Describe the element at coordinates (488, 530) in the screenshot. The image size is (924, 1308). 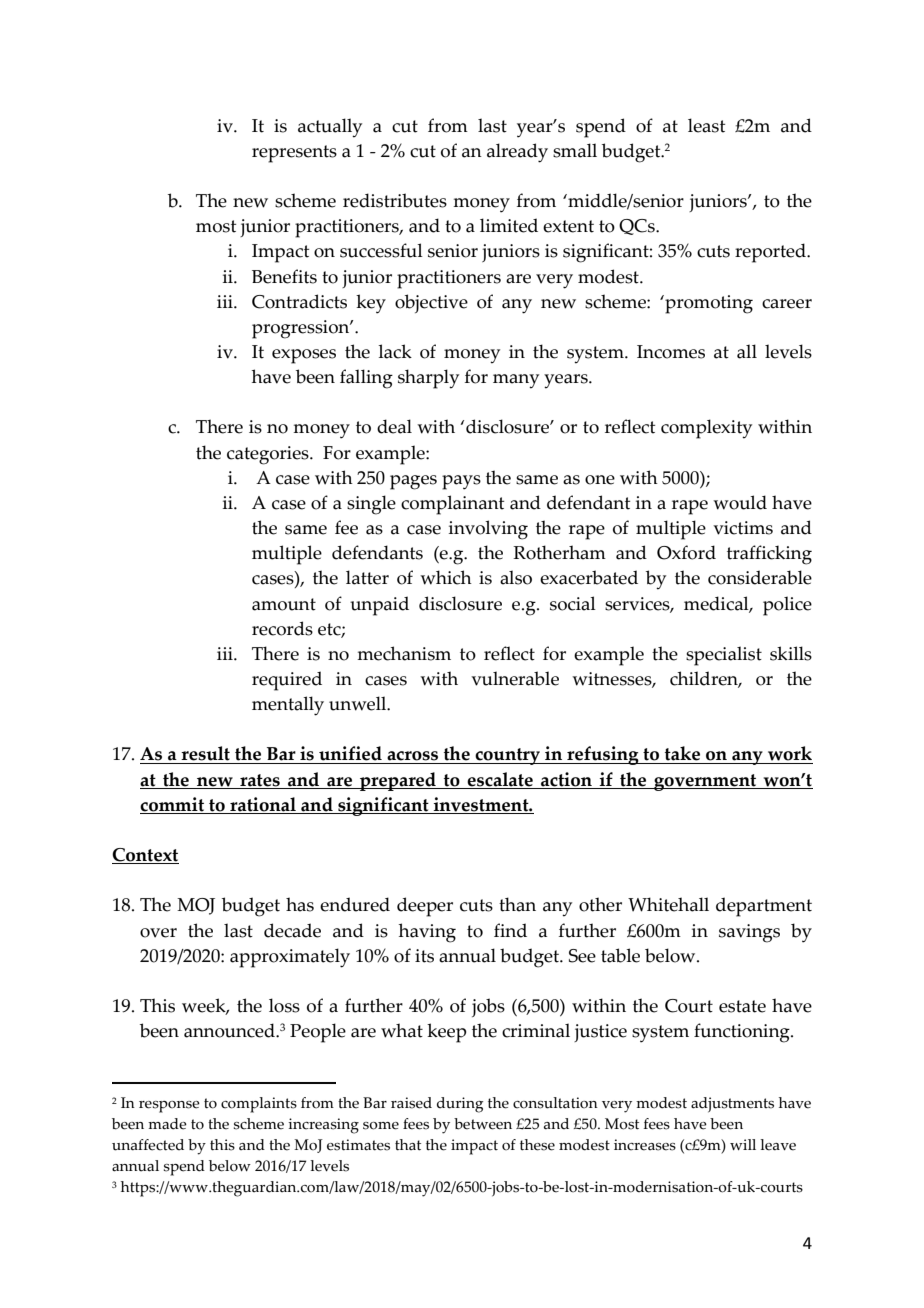
I see `involving` at that location.
